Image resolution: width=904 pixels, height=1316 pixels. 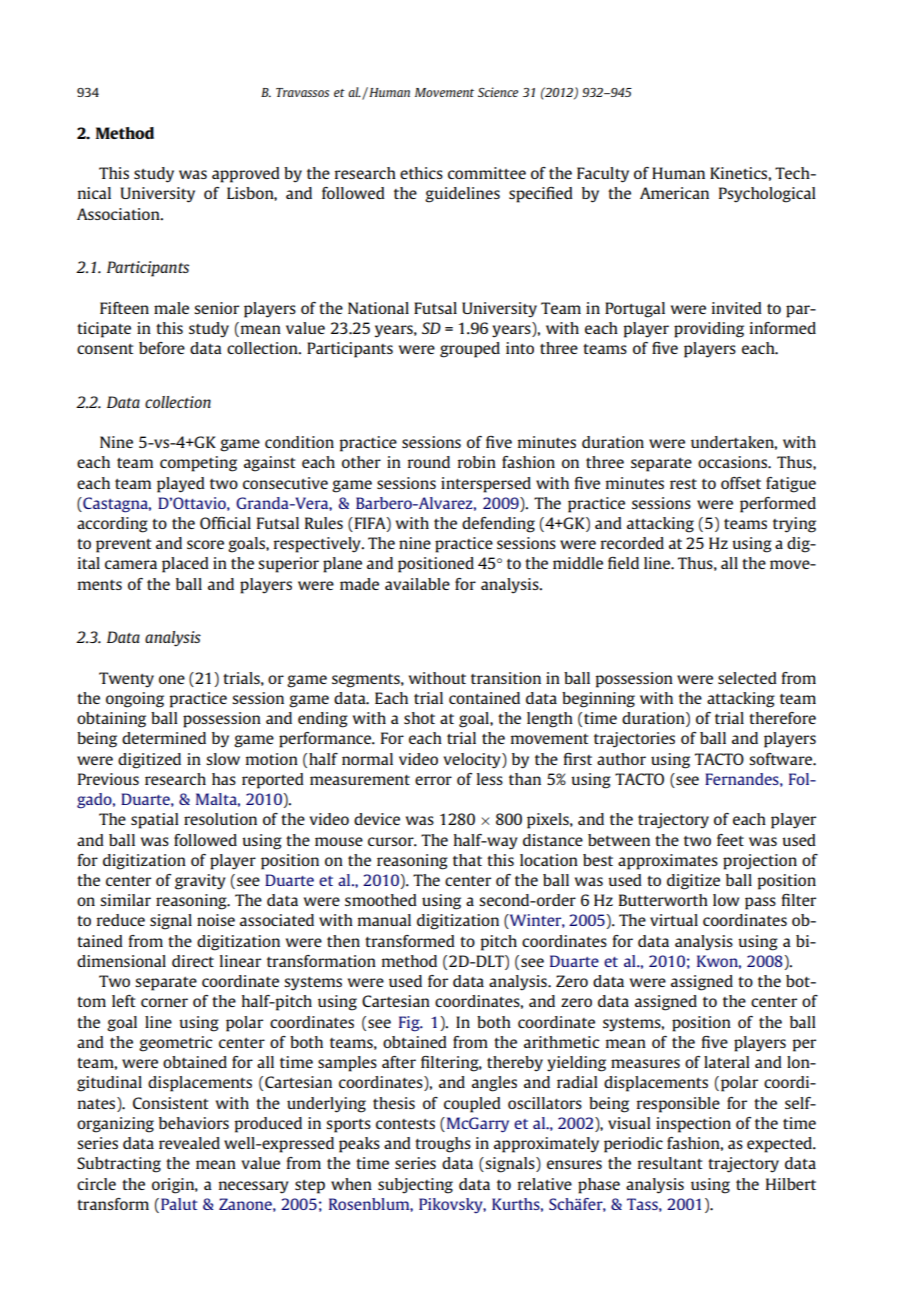 I want to click on Twenty, so click(x=126, y=680).
